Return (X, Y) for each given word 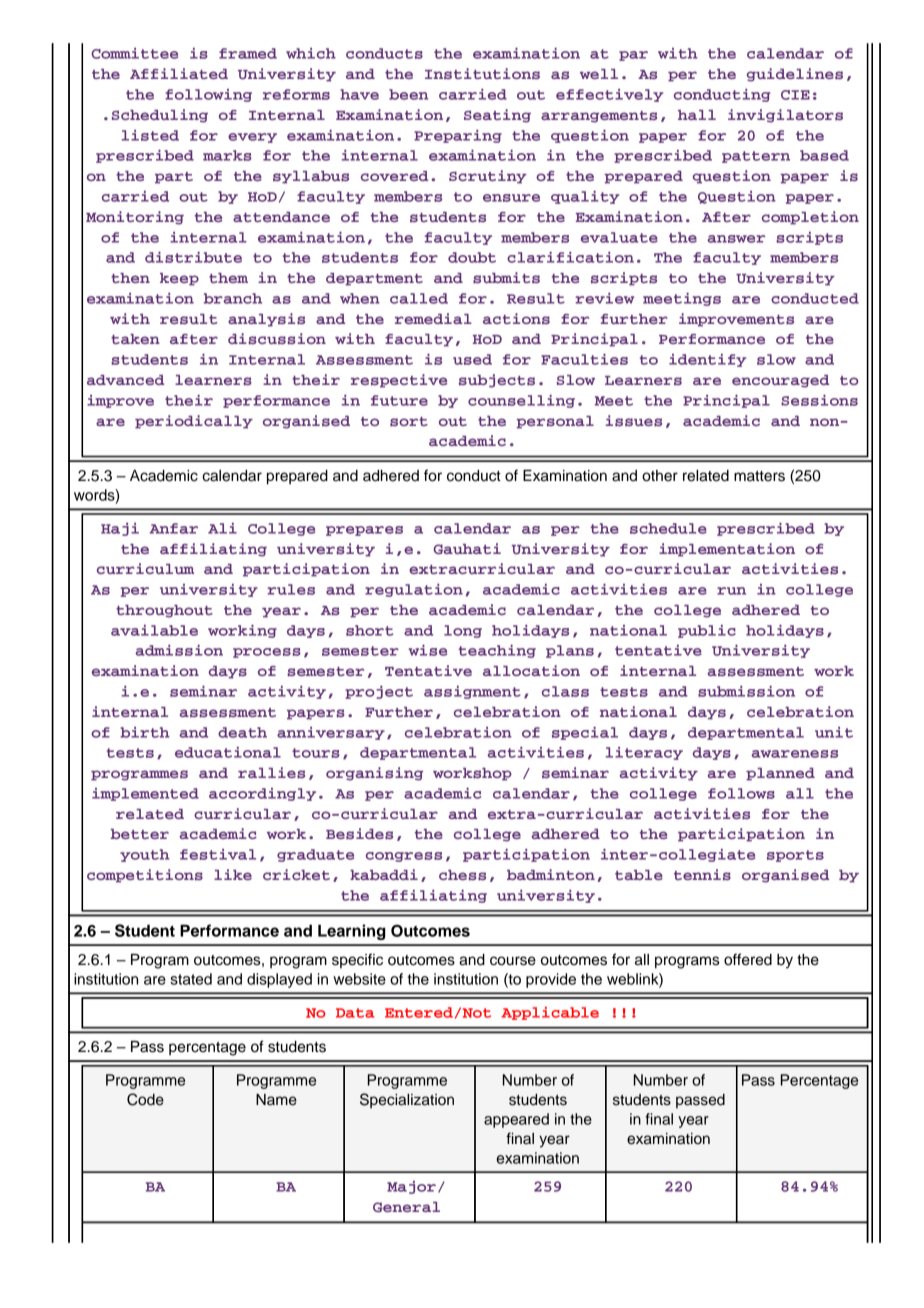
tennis (702, 875)
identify (707, 360)
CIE (795, 95)
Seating (497, 116)
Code (145, 1099)
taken (135, 339)
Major (411, 1187)
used (472, 359)
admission (179, 650)
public (707, 631)
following (208, 95)
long (463, 631)
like (233, 874)
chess (462, 875)
